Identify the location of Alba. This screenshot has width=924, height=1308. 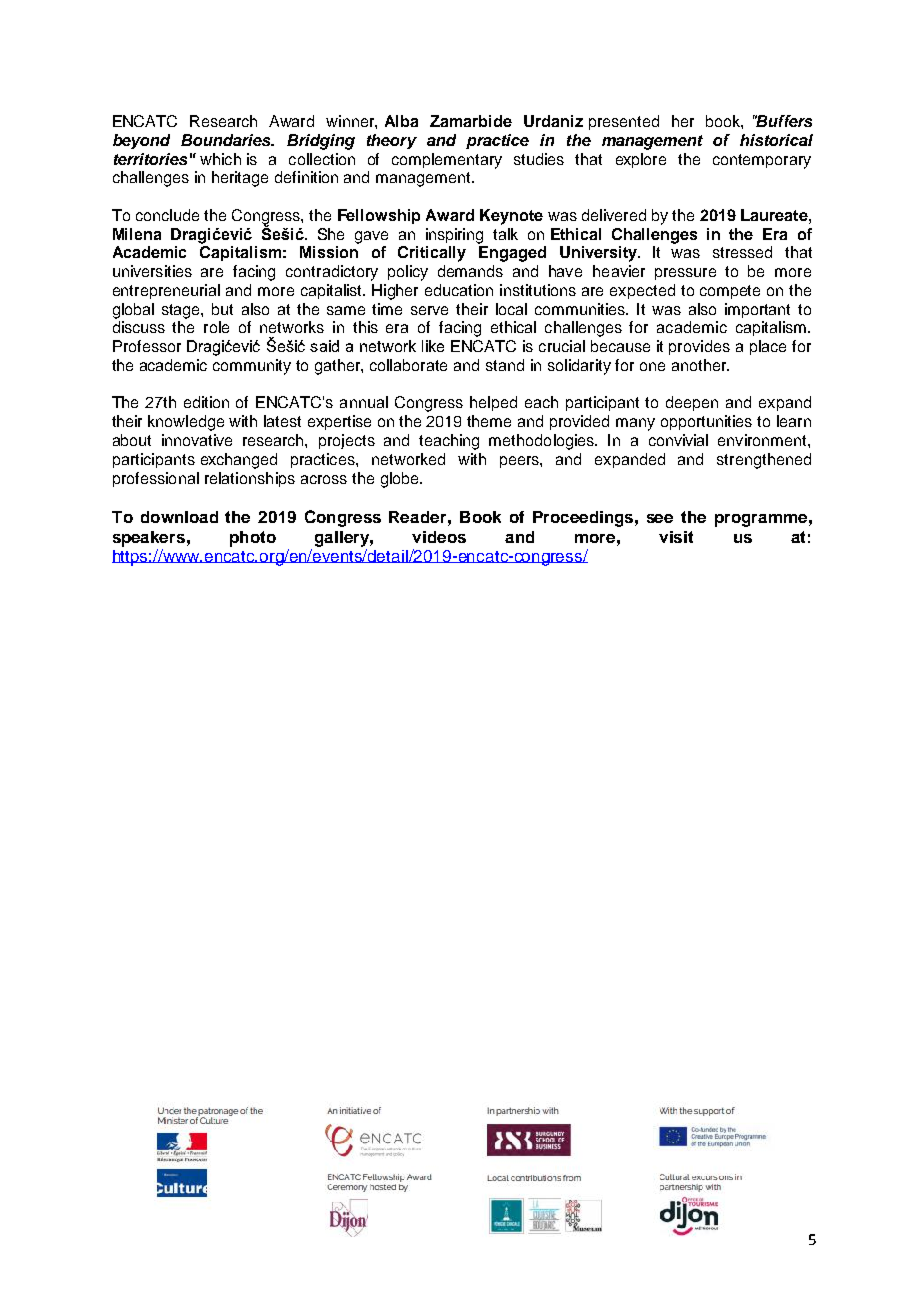
(401, 121).
